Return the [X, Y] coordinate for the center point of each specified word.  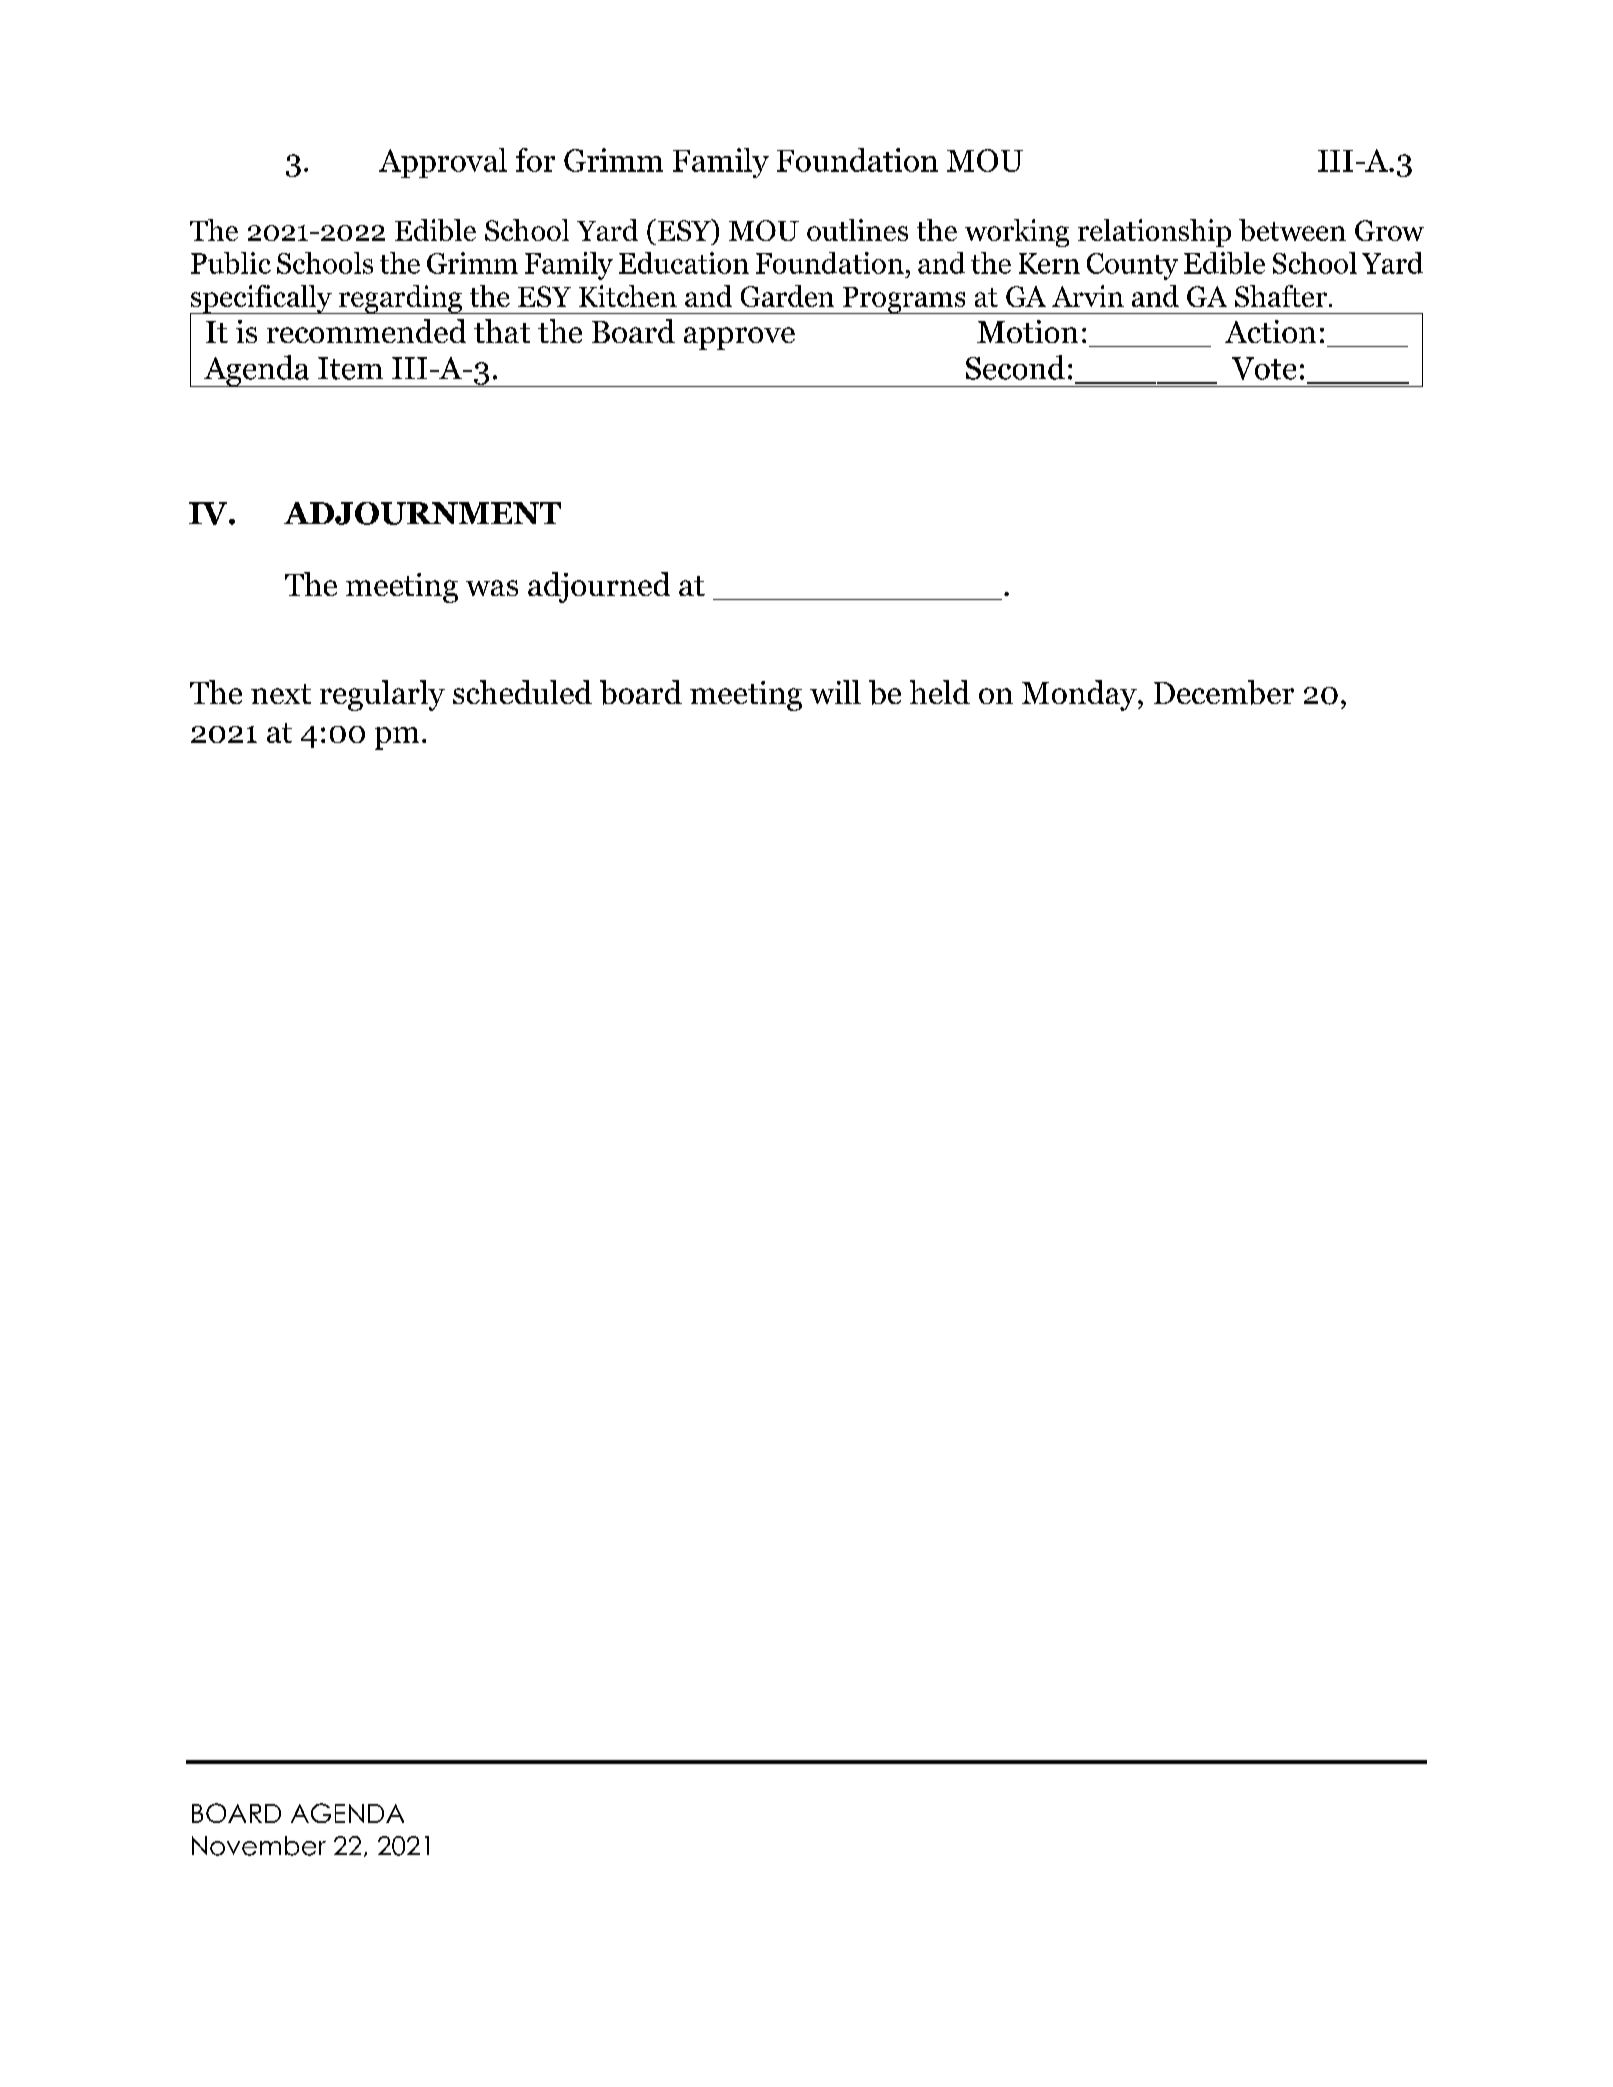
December [1224, 692]
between [1292, 230]
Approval [443, 163]
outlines [857, 230]
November [259, 1846]
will [835, 692]
